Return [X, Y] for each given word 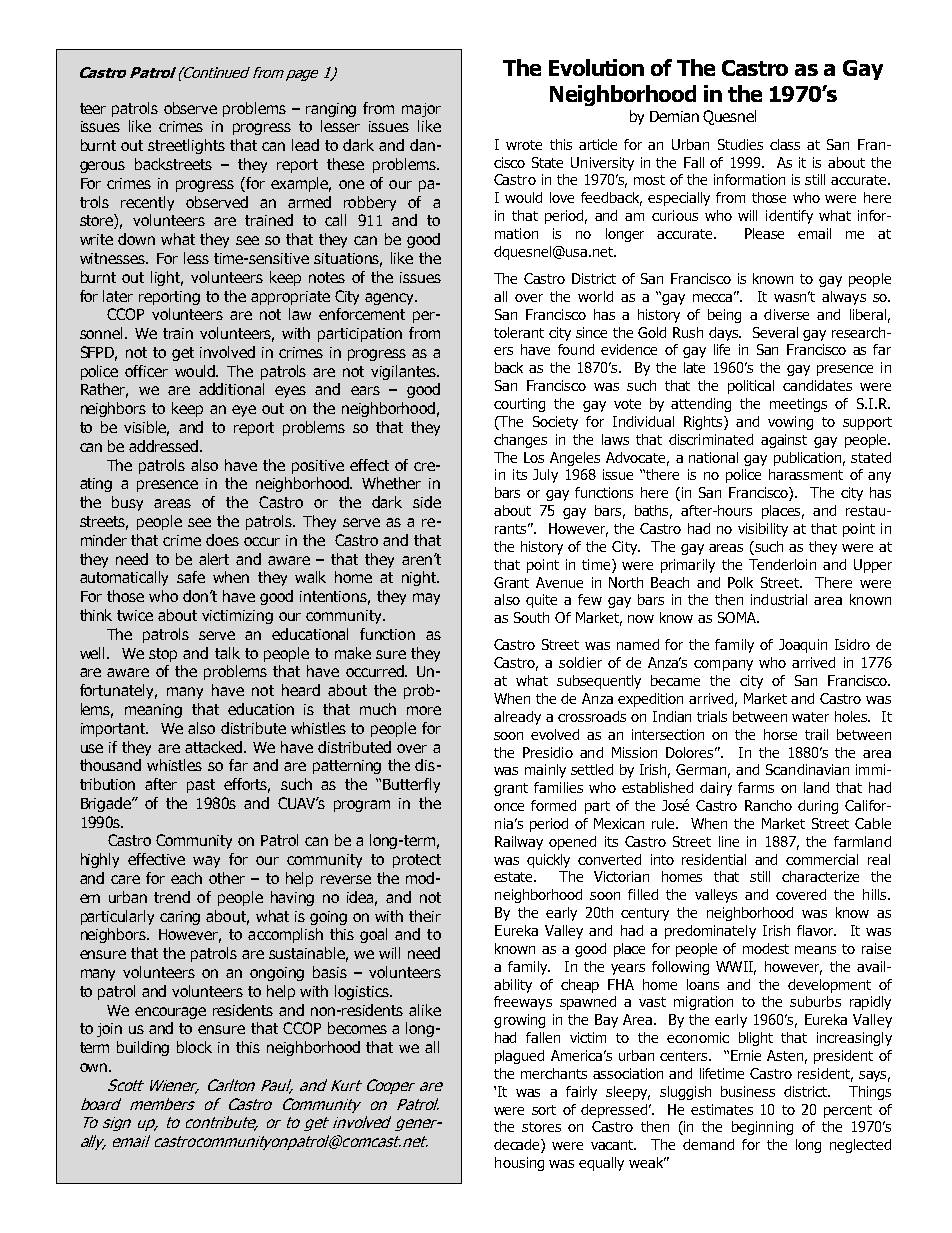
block [194, 1047]
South [531, 617]
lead [305, 145]
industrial [779, 599]
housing [519, 1164]
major [421, 110]
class [785, 144]
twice [135, 615]
